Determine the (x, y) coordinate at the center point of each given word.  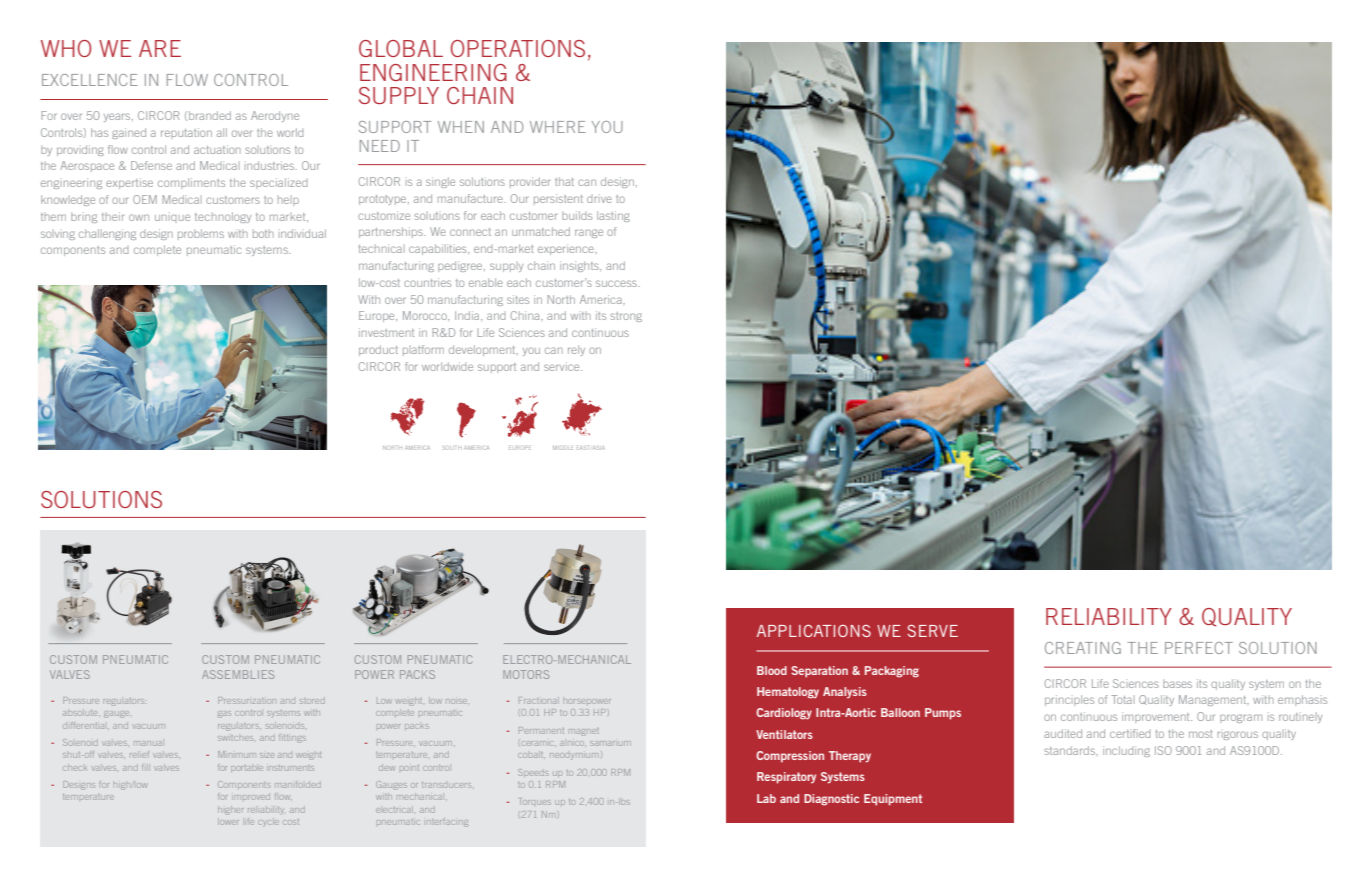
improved (252, 797)
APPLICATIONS (814, 631)
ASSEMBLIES (238, 674)
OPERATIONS (518, 48)
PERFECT (1199, 648)
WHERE (558, 127)
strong (626, 317)
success (617, 283)
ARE (160, 48)
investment (386, 332)
